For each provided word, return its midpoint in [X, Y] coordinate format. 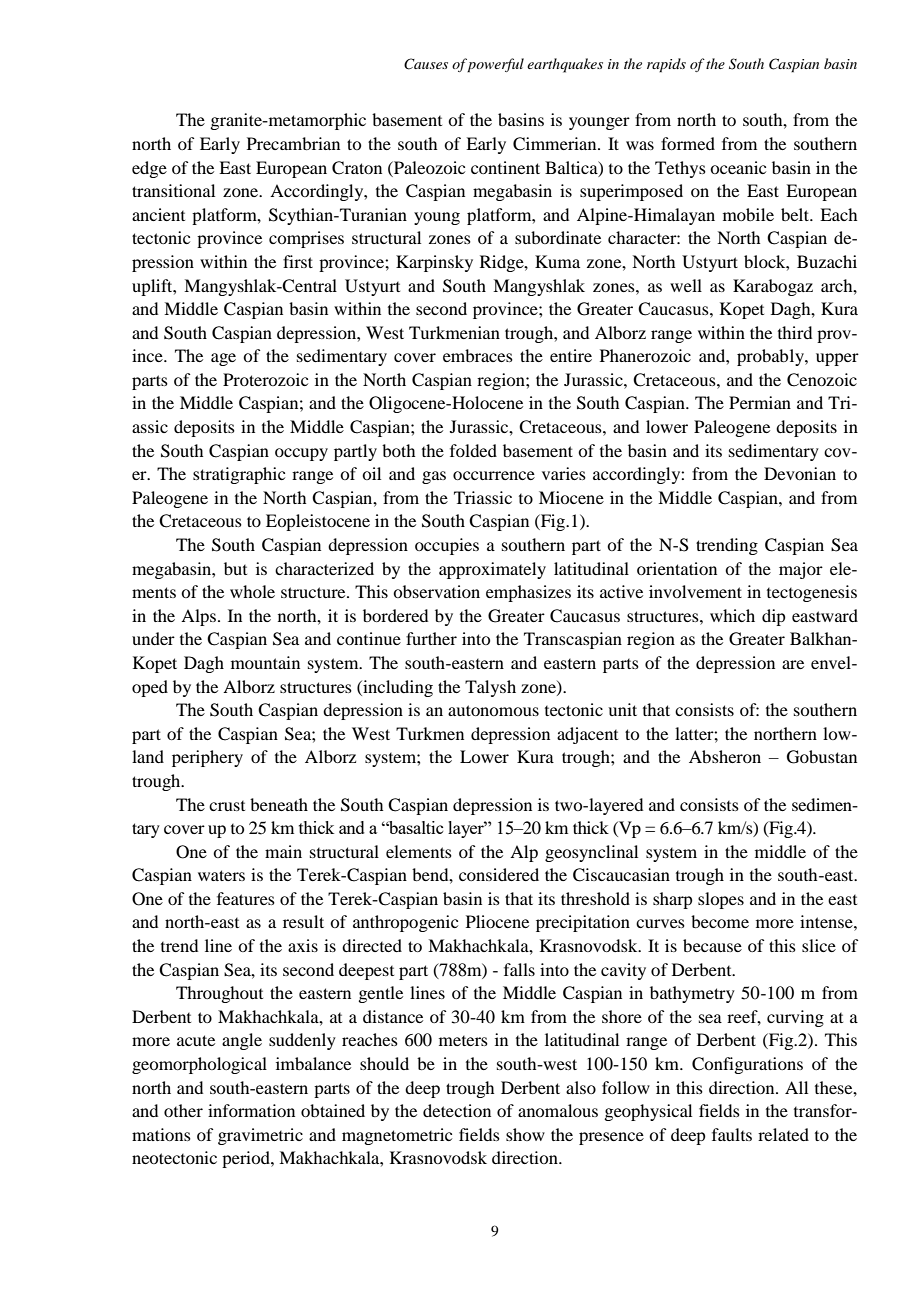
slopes [721, 900]
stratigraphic [239, 475]
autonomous [493, 710]
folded [473, 450]
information [251, 1110]
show [525, 1134]
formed [688, 143]
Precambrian [293, 143]
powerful [495, 65]
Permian [760, 402]
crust [227, 806]
